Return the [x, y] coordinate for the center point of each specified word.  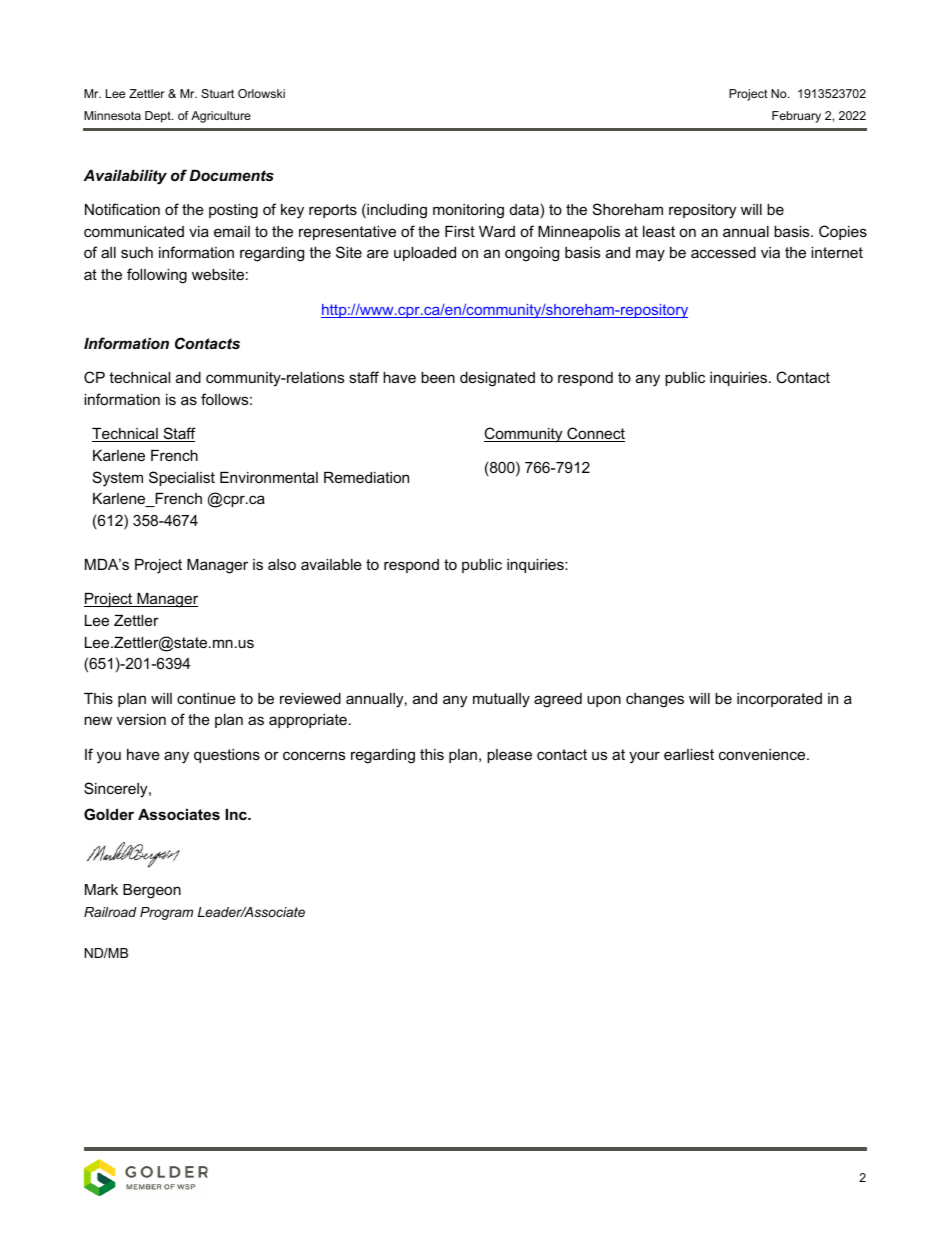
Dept [159, 117]
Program [166, 913]
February [796, 117]
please [509, 756]
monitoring [468, 211]
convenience [763, 754]
